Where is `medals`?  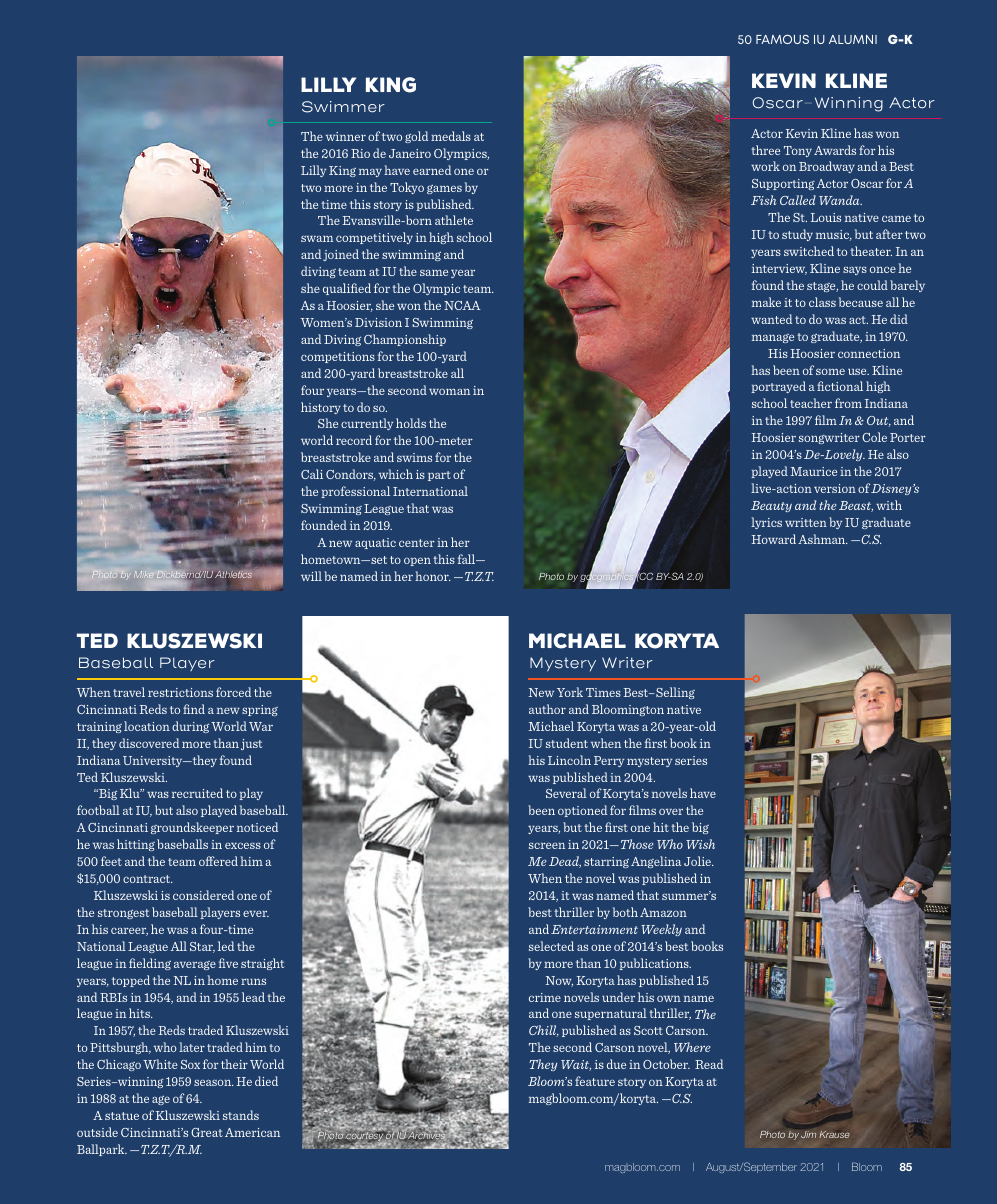
medals is located at coordinates (451, 136).
